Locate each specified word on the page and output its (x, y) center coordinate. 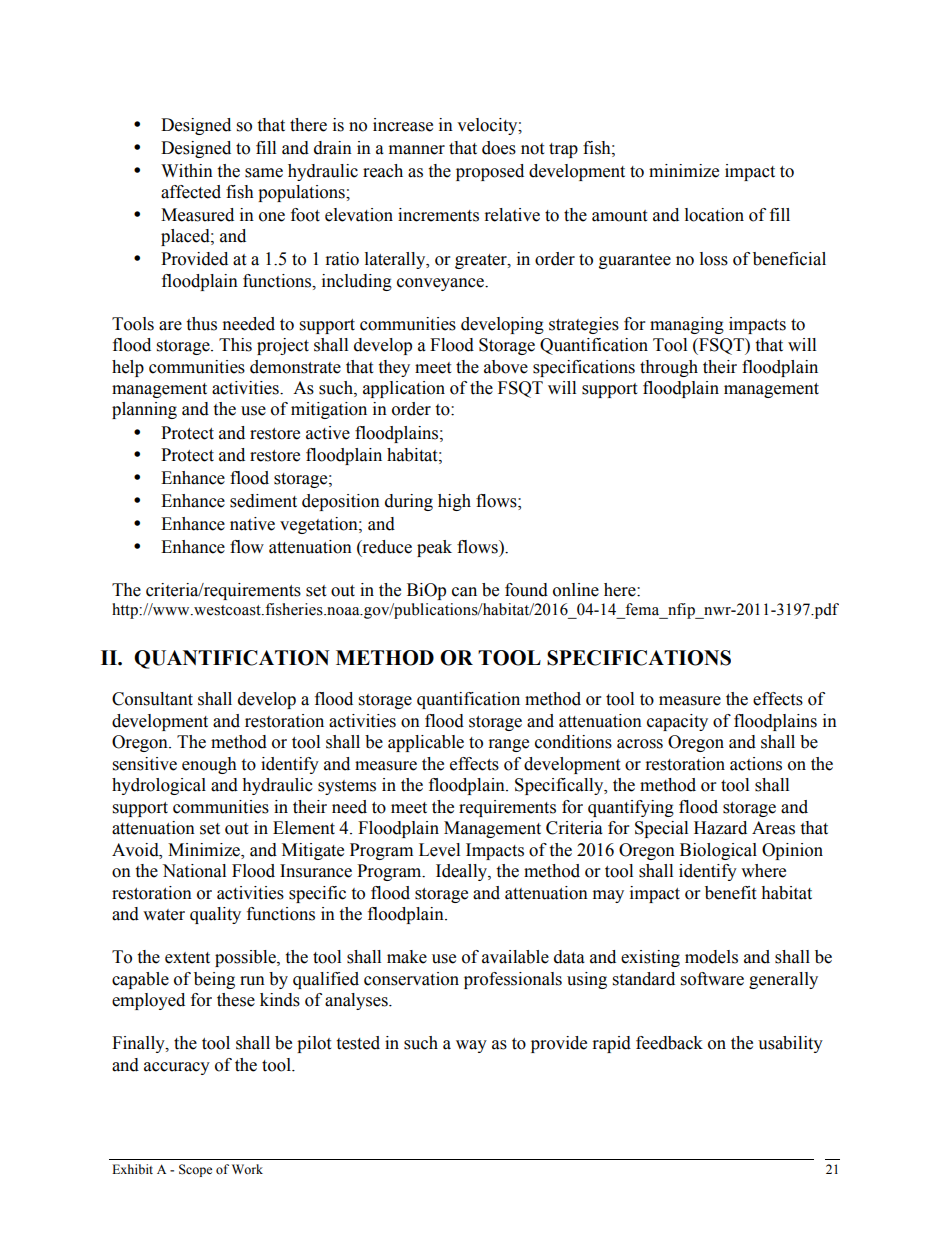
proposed (490, 172)
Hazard (720, 828)
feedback (669, 1043)
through (669, 368)
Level (439, 850)
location (714, 215)
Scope (195, 1170)
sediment (263, 501)
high (454, 502)
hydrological (159, 786)
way (471, 1046)
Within (187, 171)
